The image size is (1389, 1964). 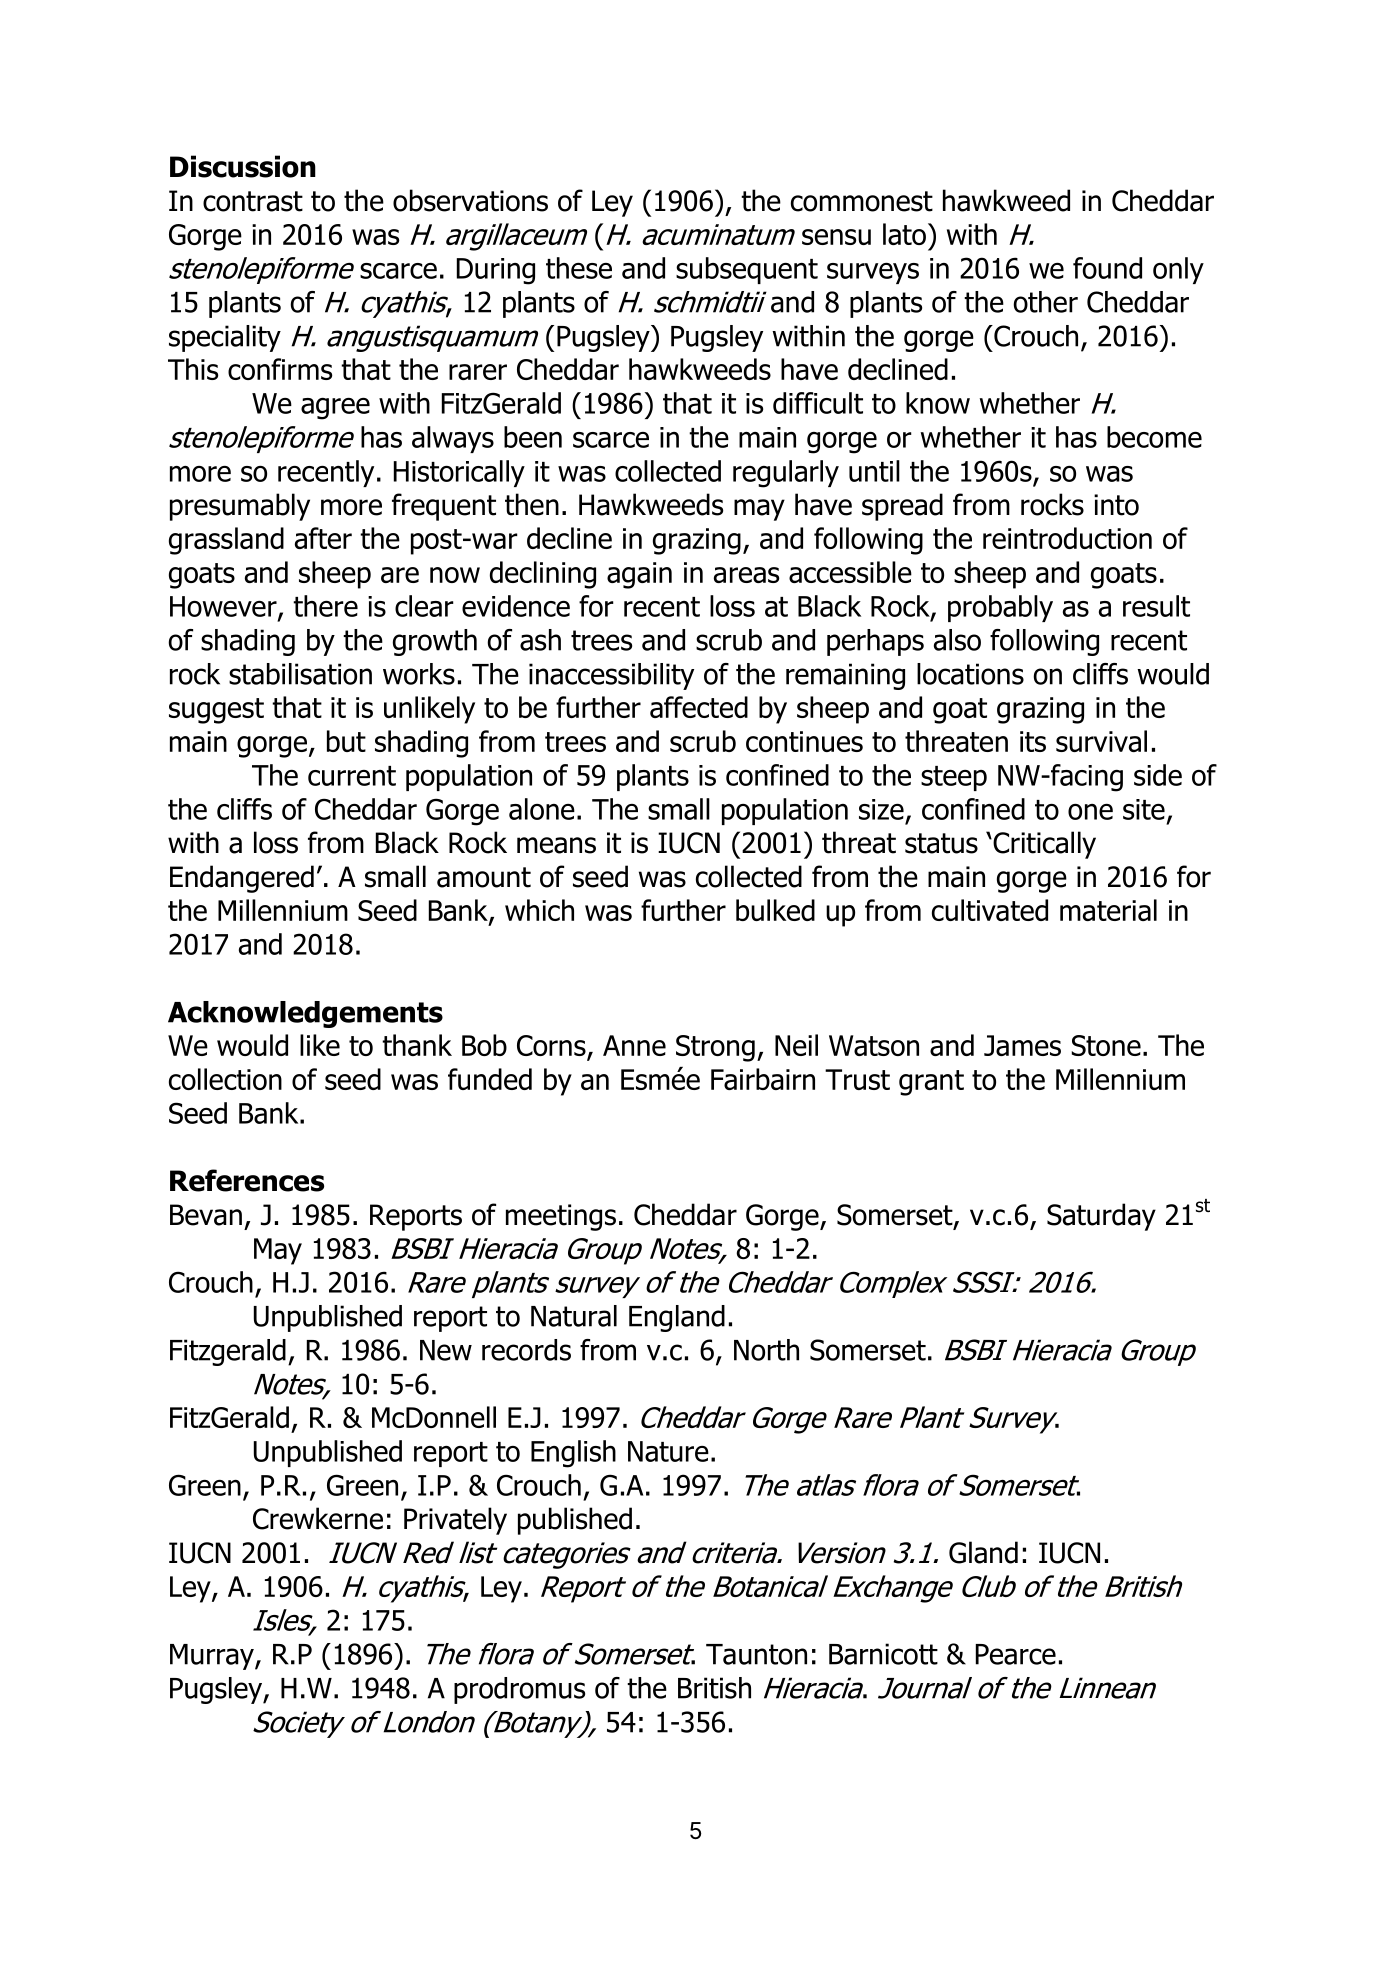 I want to click on subsequent, so click(x=747, y=270).
